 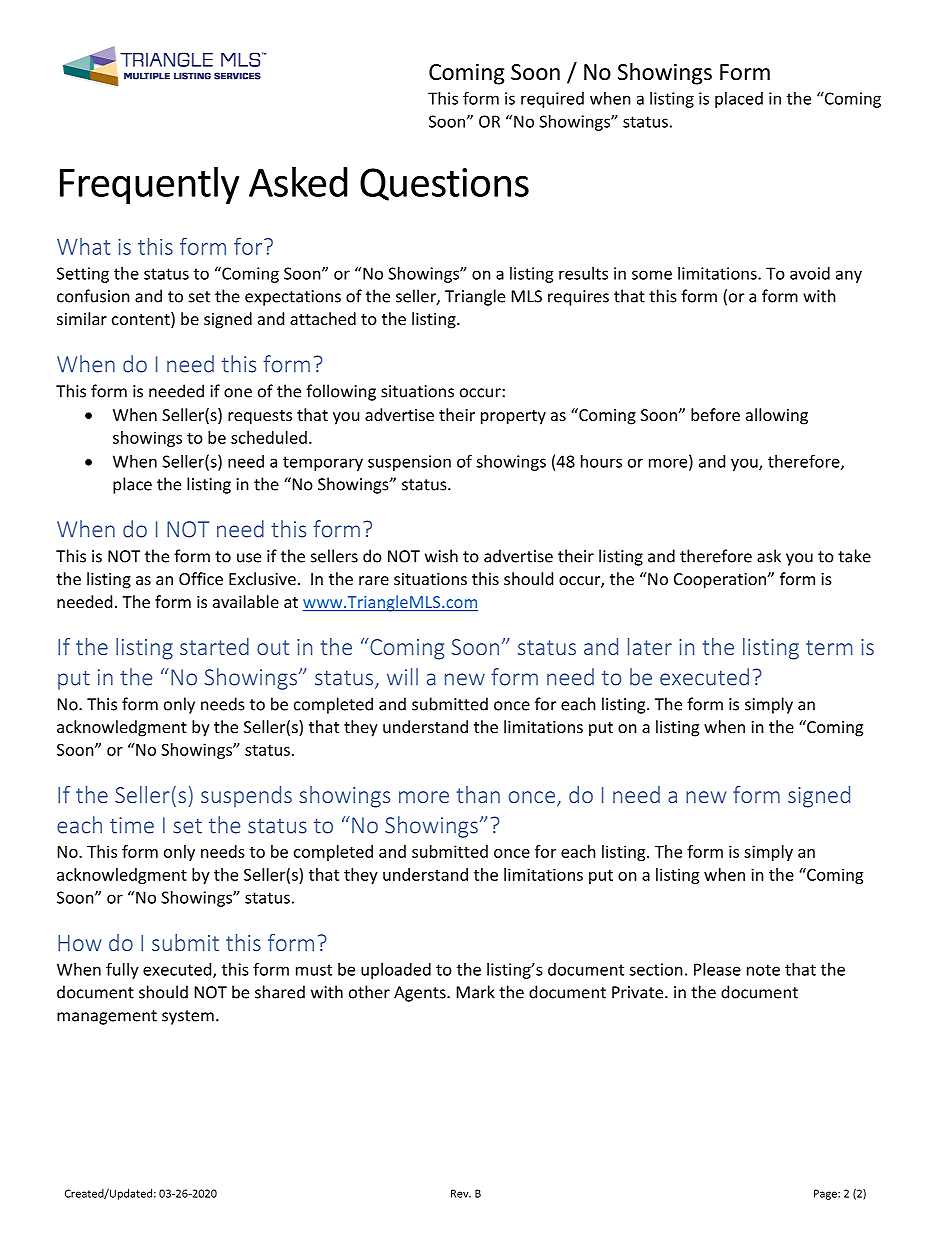 I want to click on time, so click(x=132, y=825).
